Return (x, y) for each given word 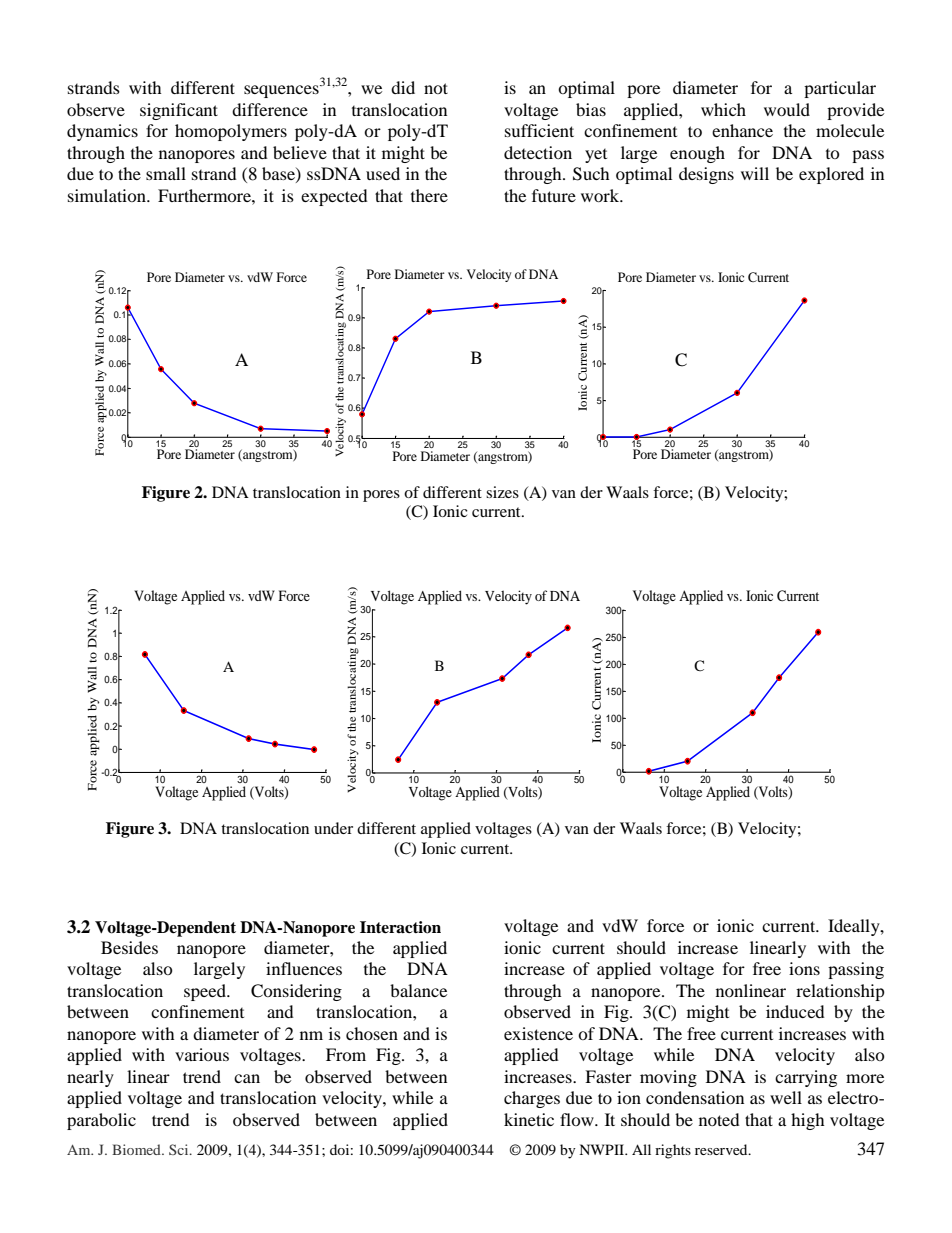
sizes (502, 492)
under (333, 828)
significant (179, 111)
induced (795, 1011)
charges (532, 1099)
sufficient (539, 130)
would (787, 109)
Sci (180, 1149)
